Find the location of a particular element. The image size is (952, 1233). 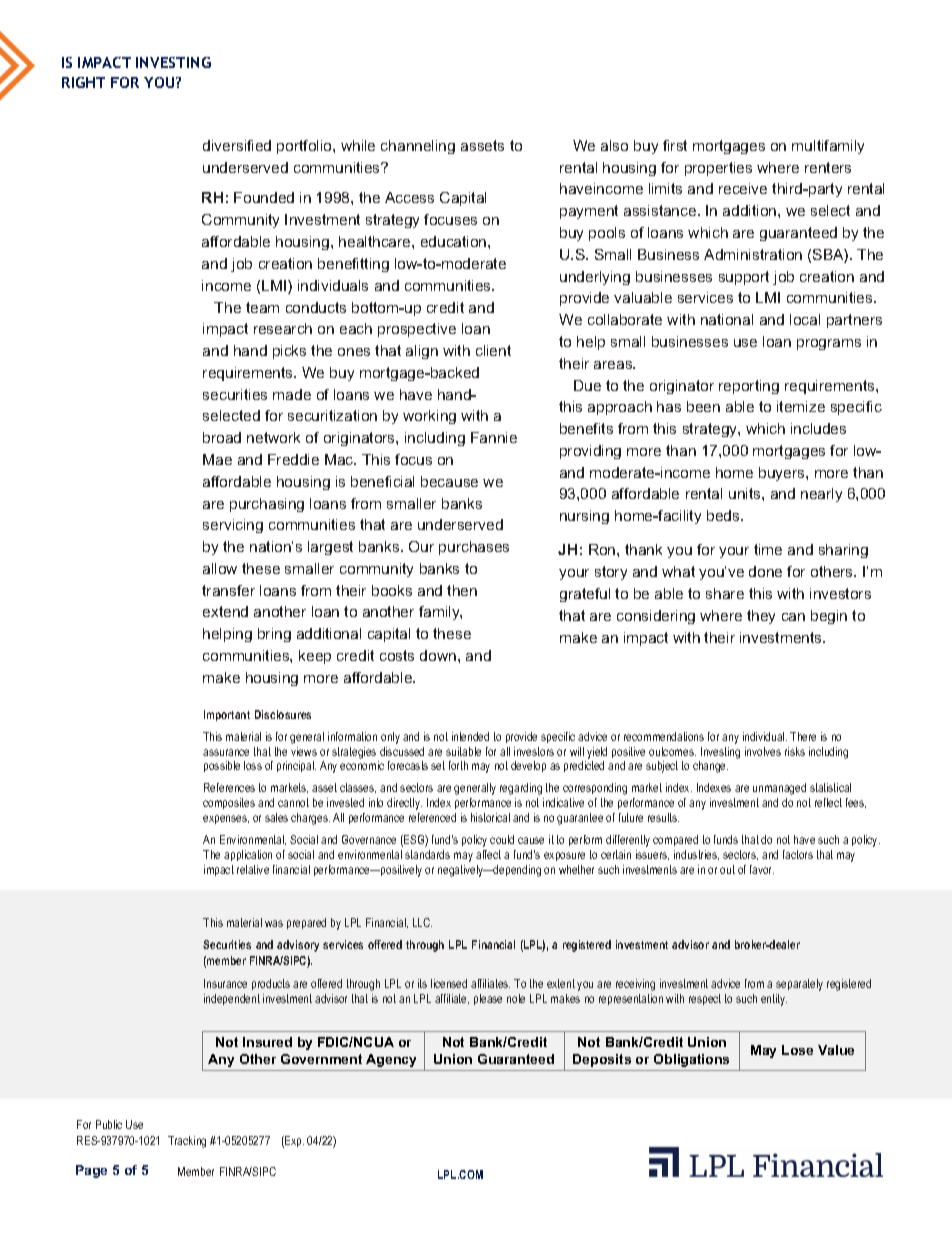

they is located at coordinates (761, 617).
